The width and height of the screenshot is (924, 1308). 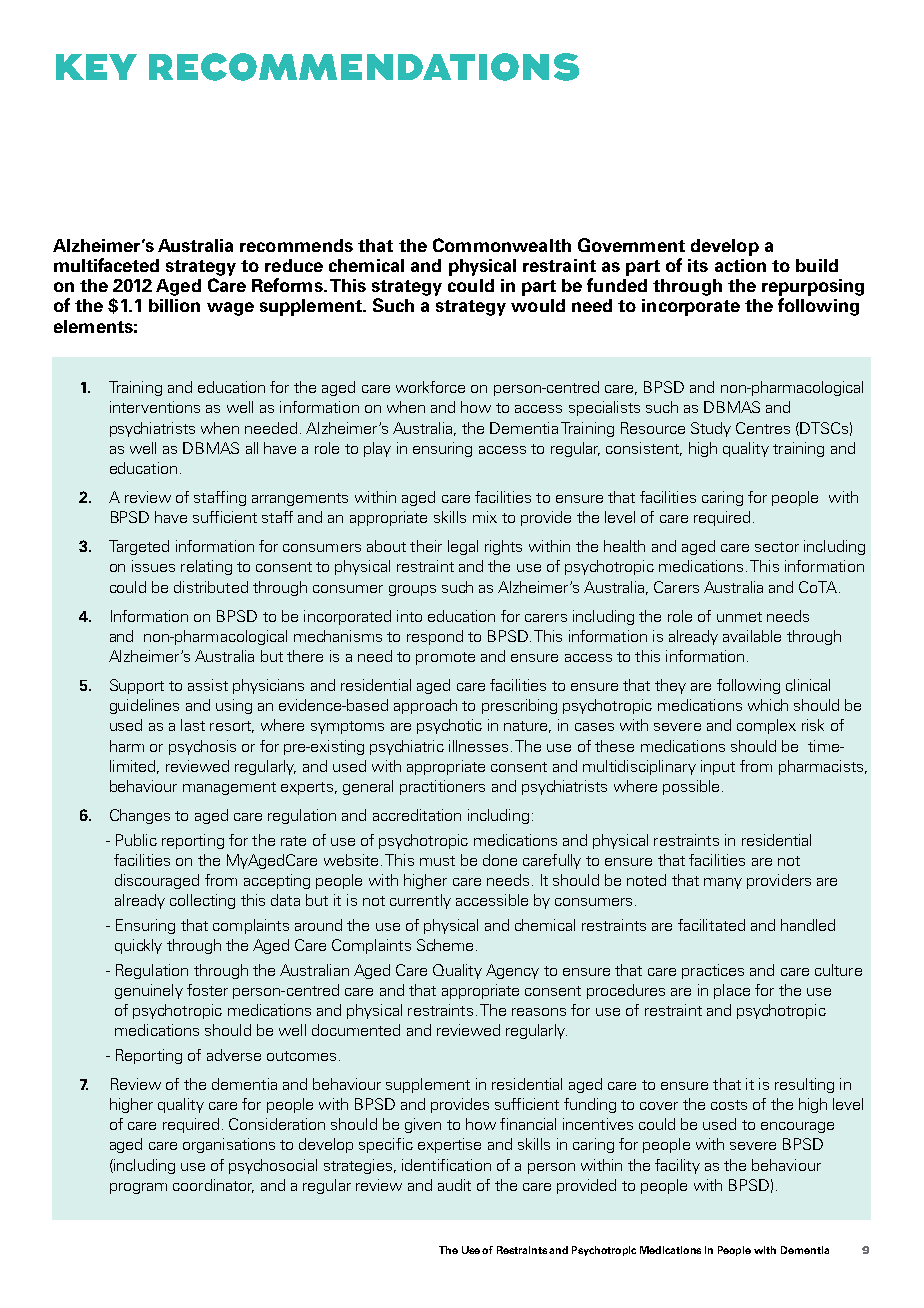 I want to click on interventions, so click(x=155, y=407).
